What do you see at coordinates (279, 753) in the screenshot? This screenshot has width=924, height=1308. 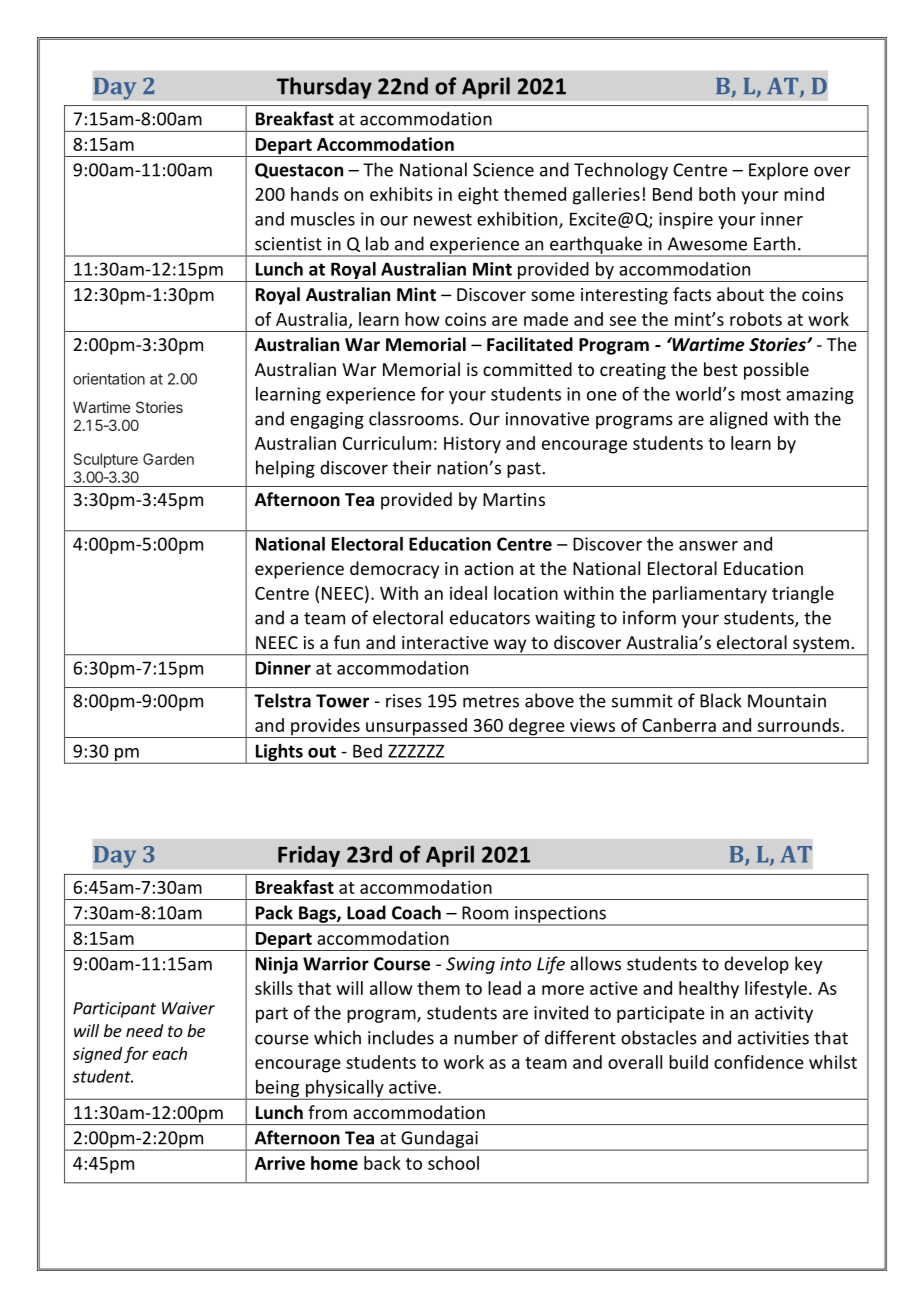 I see `Lights` at bounding box center [279, 753].
